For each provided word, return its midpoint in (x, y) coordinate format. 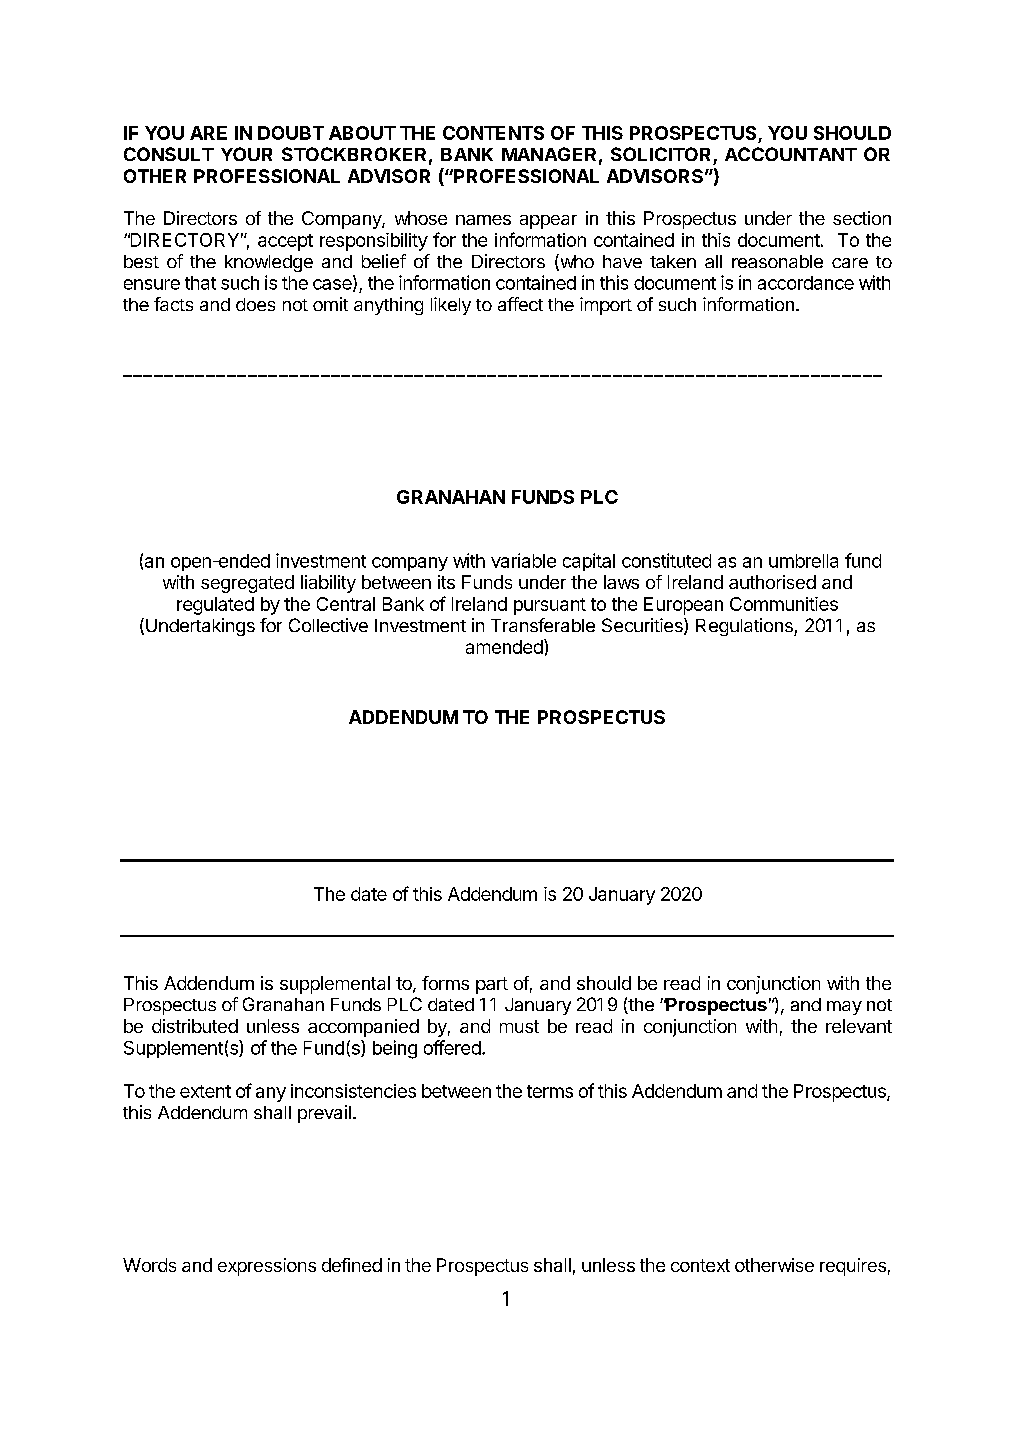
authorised (772, 582)
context (700, 1265)
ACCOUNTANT (791, 154)
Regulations (745, 627)
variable (523, 560)
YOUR (246, 154)
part (492, 985)
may (844, 1008)
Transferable (543, 625)
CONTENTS (493, 133)
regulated (215, 606)
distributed (195, 1026)
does (255, 304)
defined (352, 1265)
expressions (267, 1267)
